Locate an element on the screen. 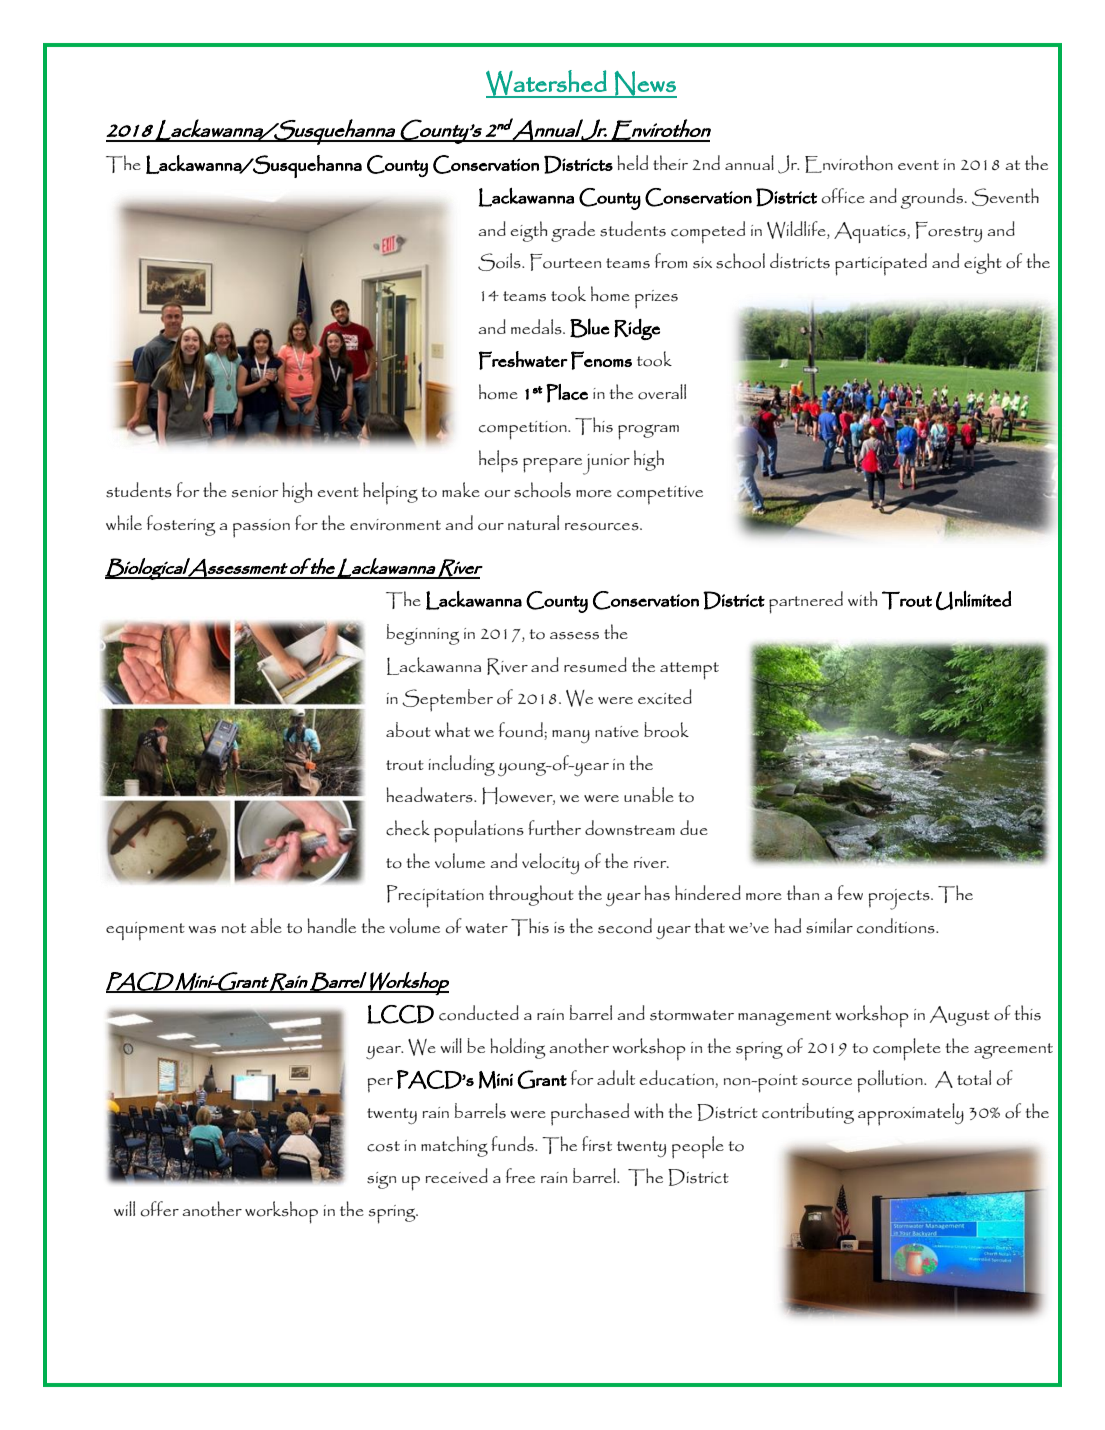  Unlimited is located at coordinates (973, 600).
